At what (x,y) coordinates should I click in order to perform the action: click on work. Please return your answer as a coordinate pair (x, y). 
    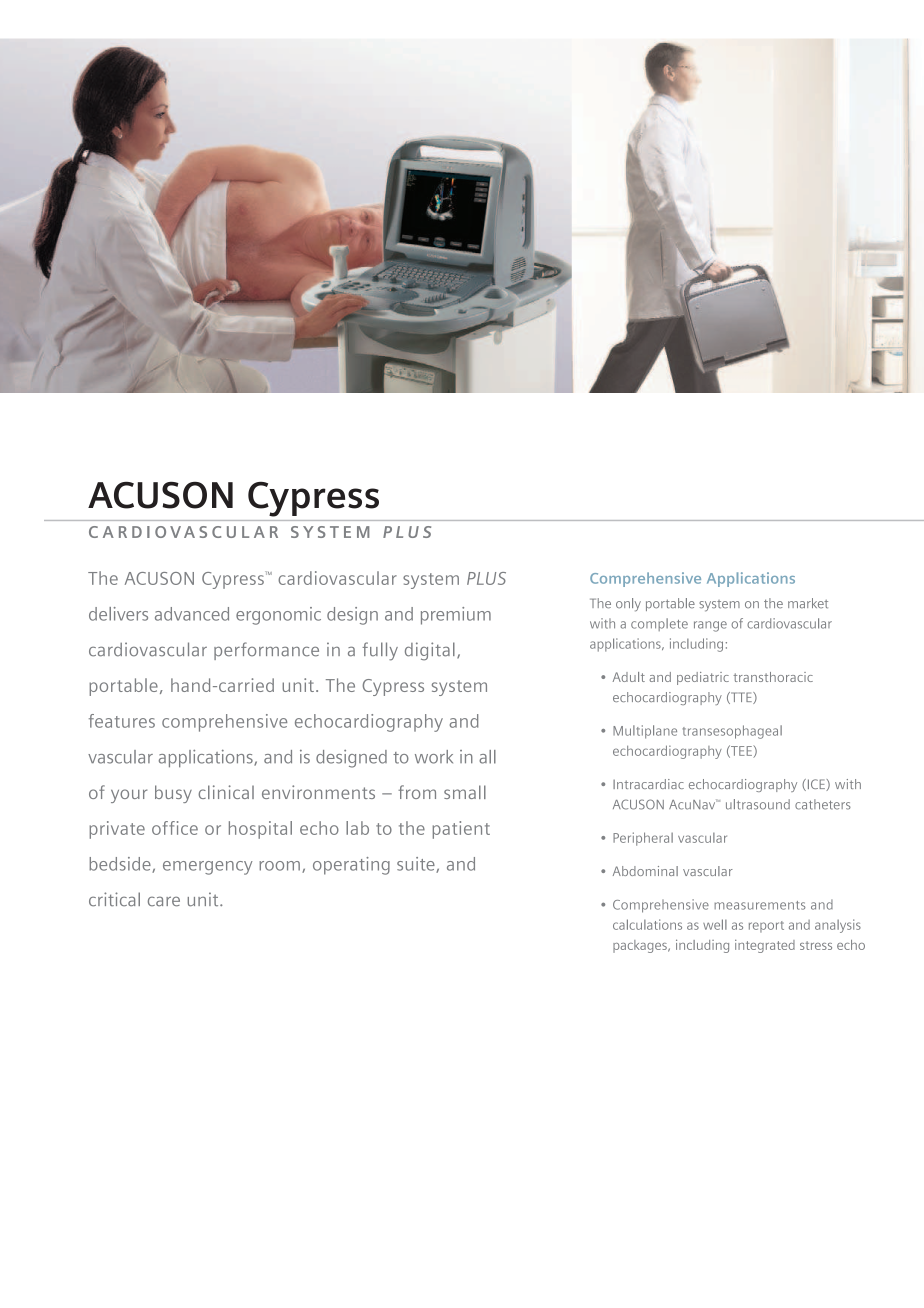
    Looking at the image, I should click on (434, 757).
